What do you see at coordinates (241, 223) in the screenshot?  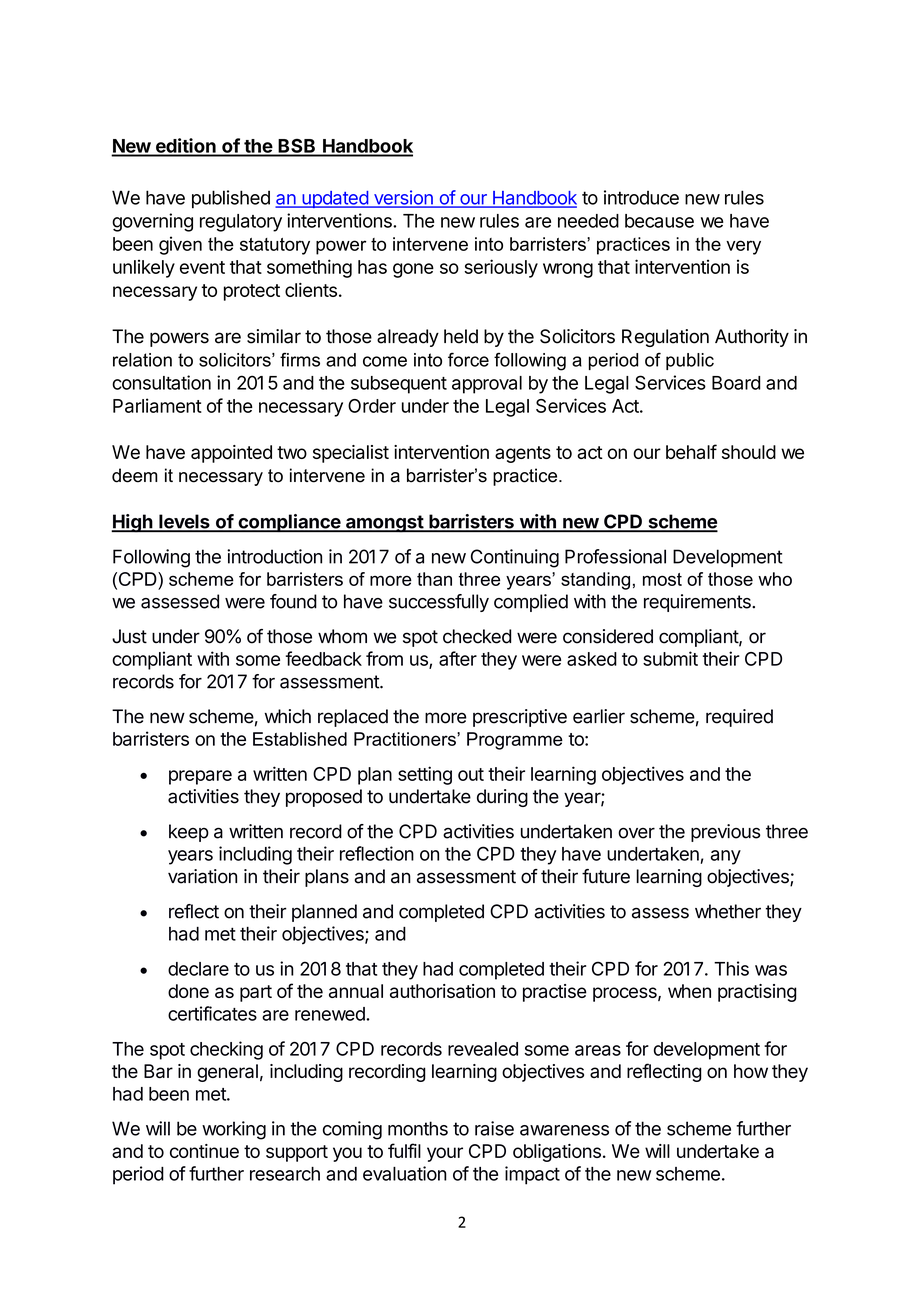 I see `regulatory` at bounding box center [241, 223].
